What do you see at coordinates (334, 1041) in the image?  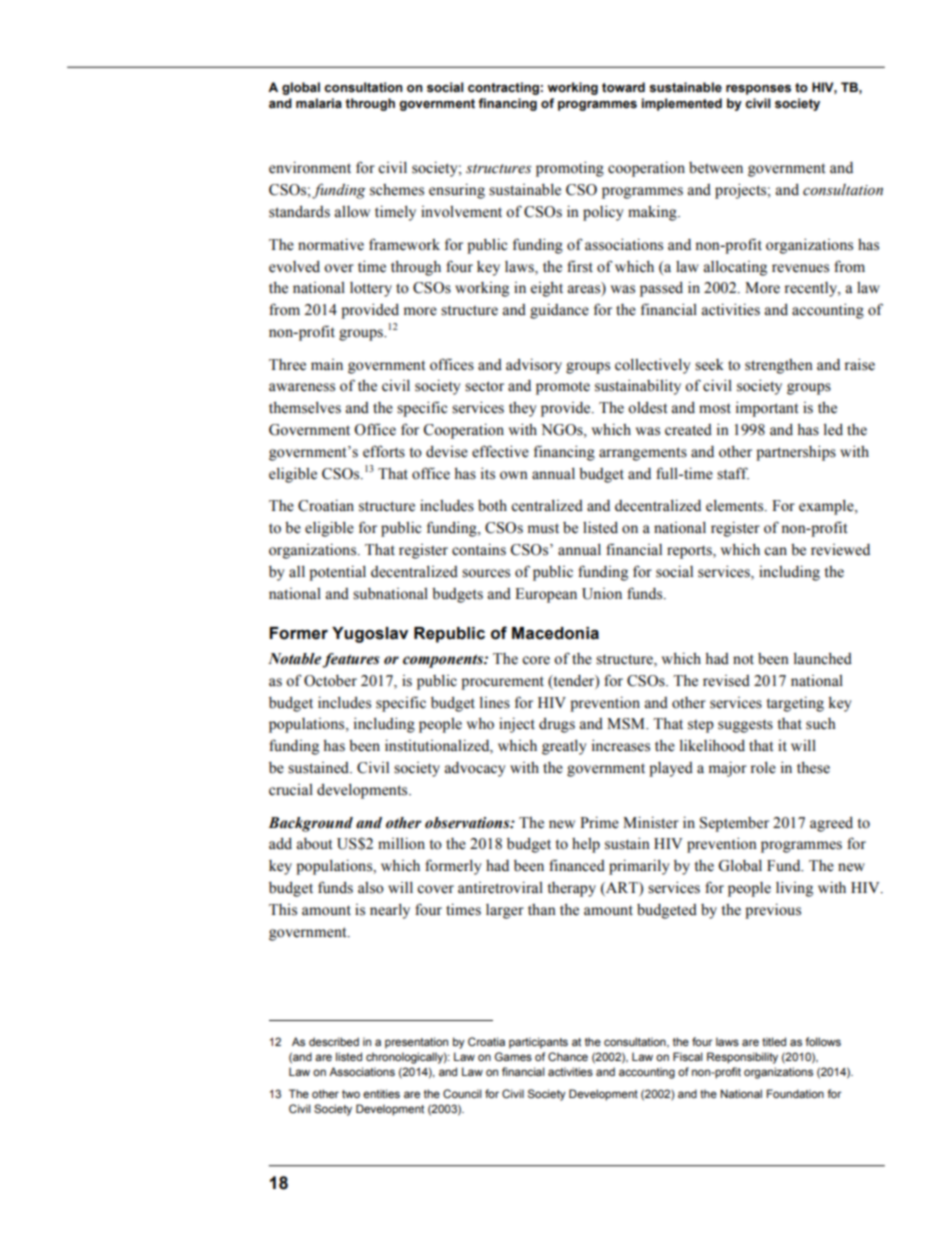 I see `described` at bounding box center [334, 1041].
